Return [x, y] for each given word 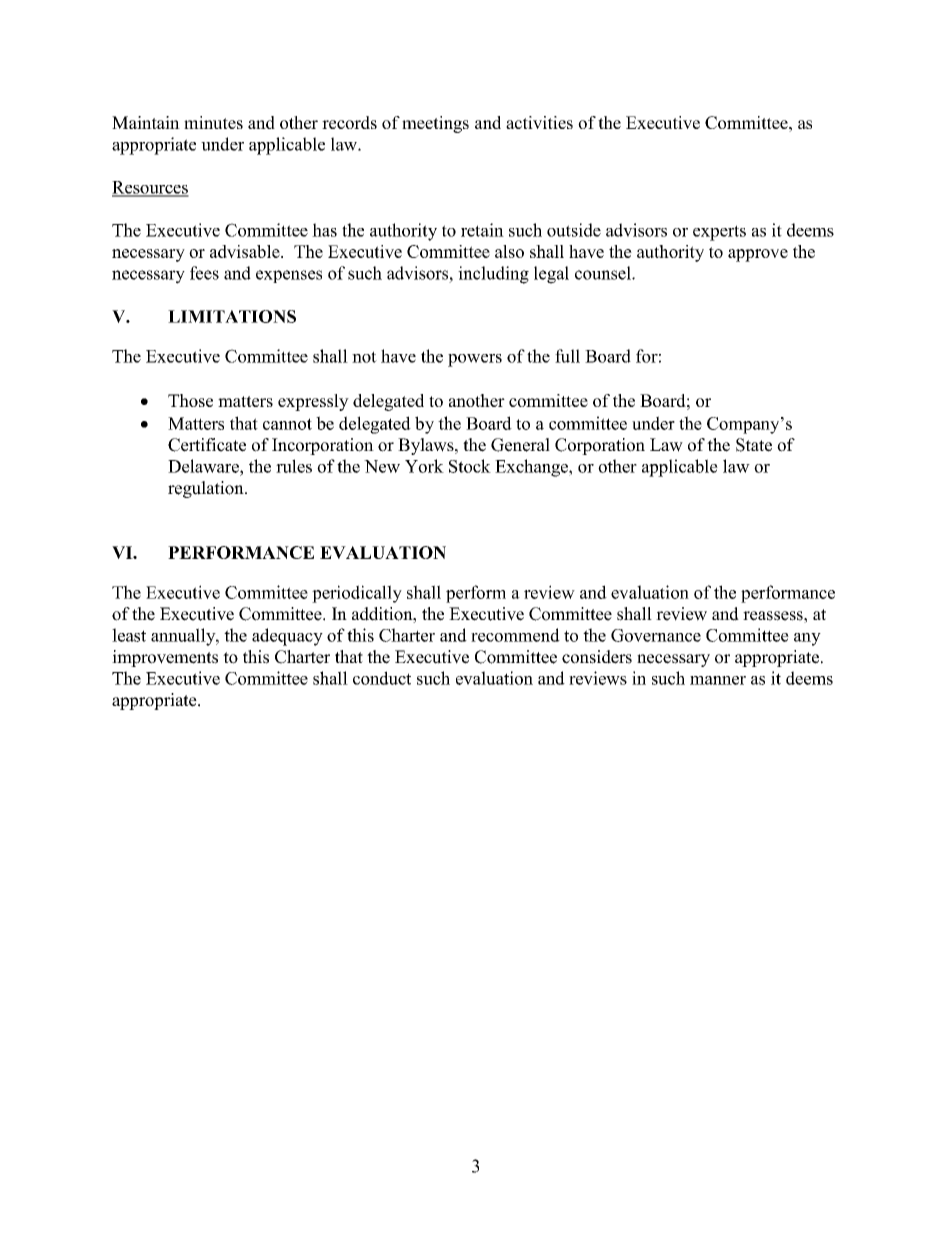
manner [718, 680]
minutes [213, 122]
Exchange [532, 468]
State [754, 445]
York [424, 466]
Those [190, 400]
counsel [604, 273]
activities [539, 122]
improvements [165, 658]
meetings [435, 124]
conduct [382, 678]
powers [475, 360]
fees [204, 273]
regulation [207, 489]
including [493, 275]
